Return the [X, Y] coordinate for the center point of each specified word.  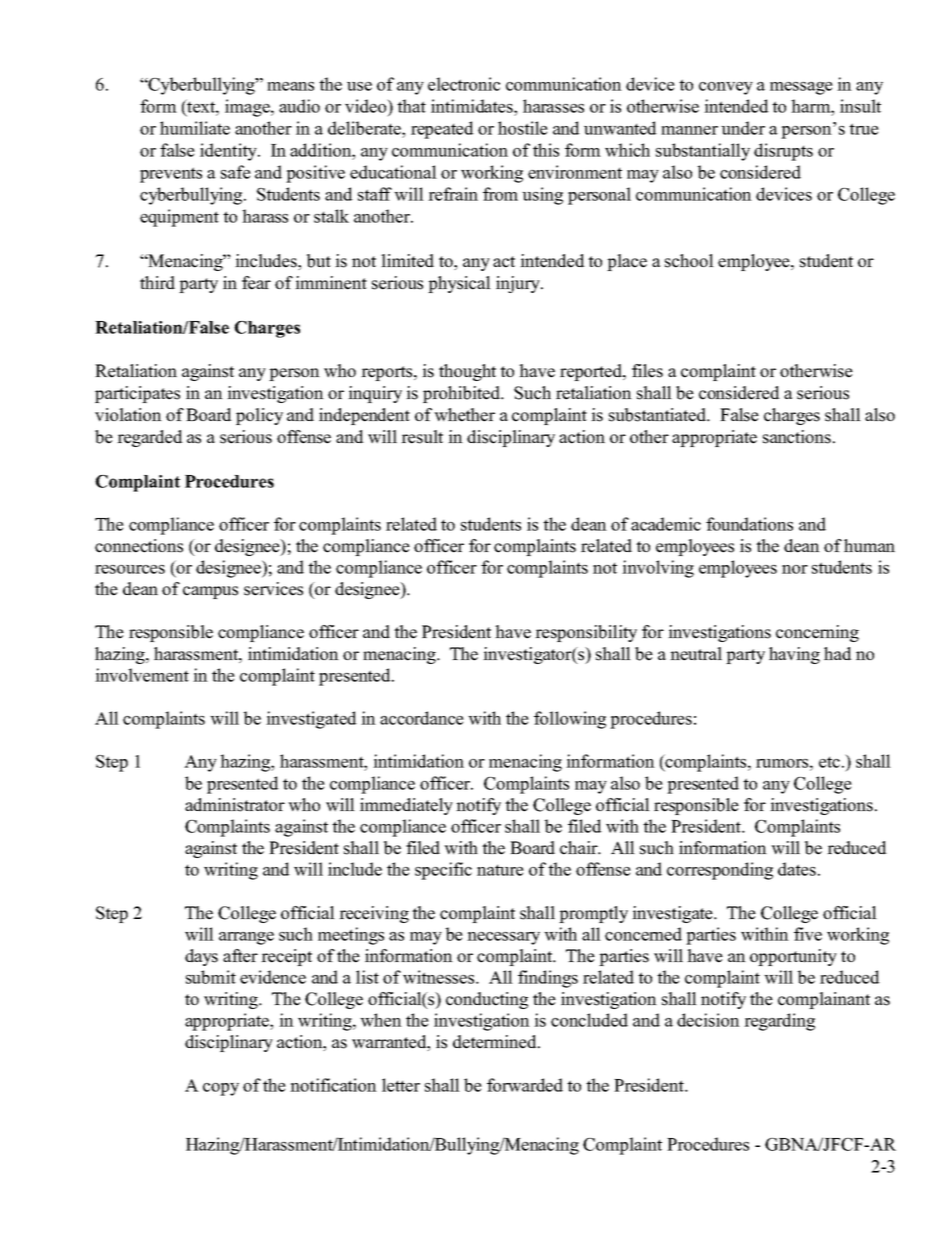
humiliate [195, 128]
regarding [779, 1022]
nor [795, 569]
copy [221, 1089]
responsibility [586, 633]
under [743, 128]
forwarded [525, 1085]
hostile [523, 128]
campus [210, 592]
